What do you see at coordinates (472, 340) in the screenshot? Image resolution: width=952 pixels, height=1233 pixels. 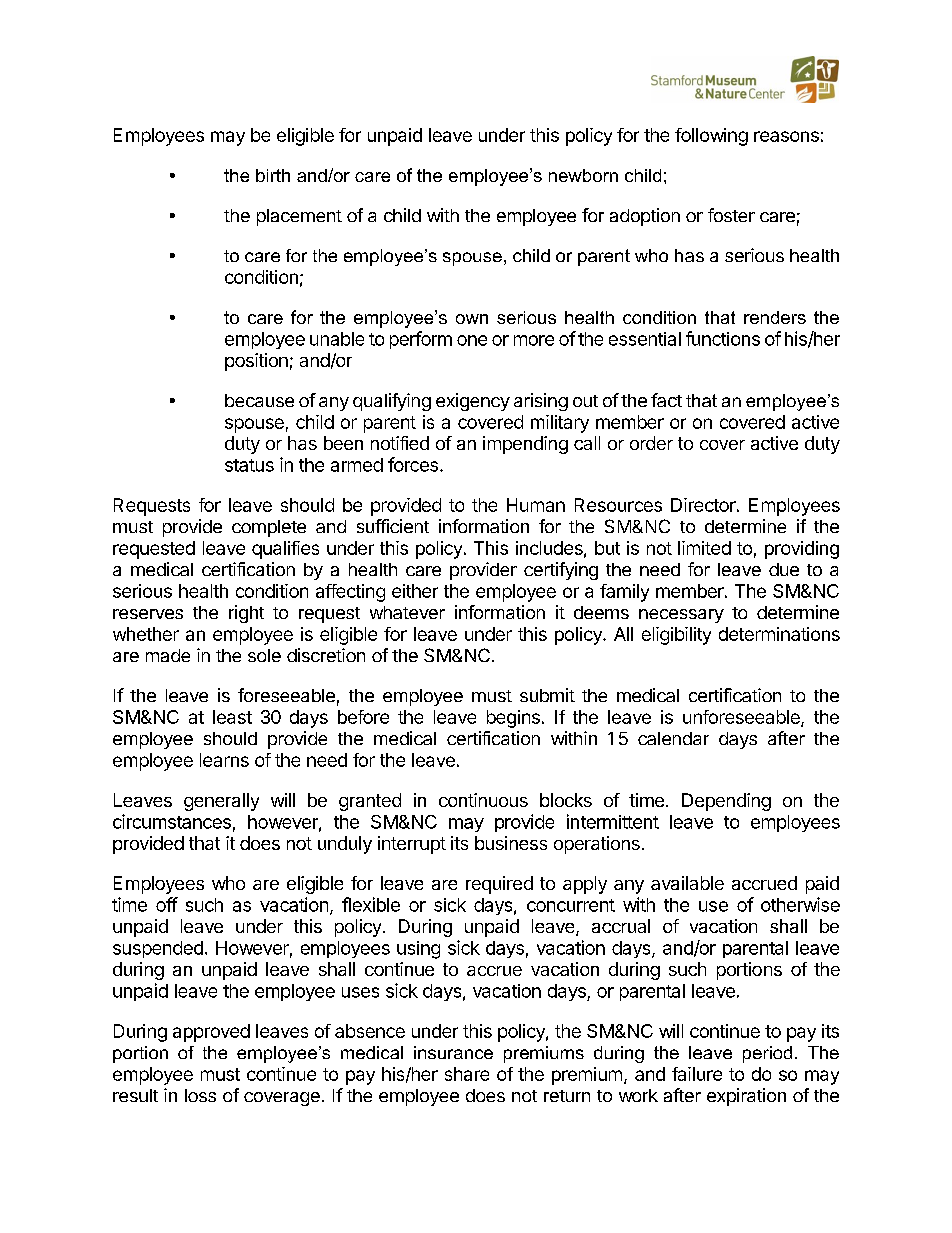 I see `one` at bounding box center [472, 340].
